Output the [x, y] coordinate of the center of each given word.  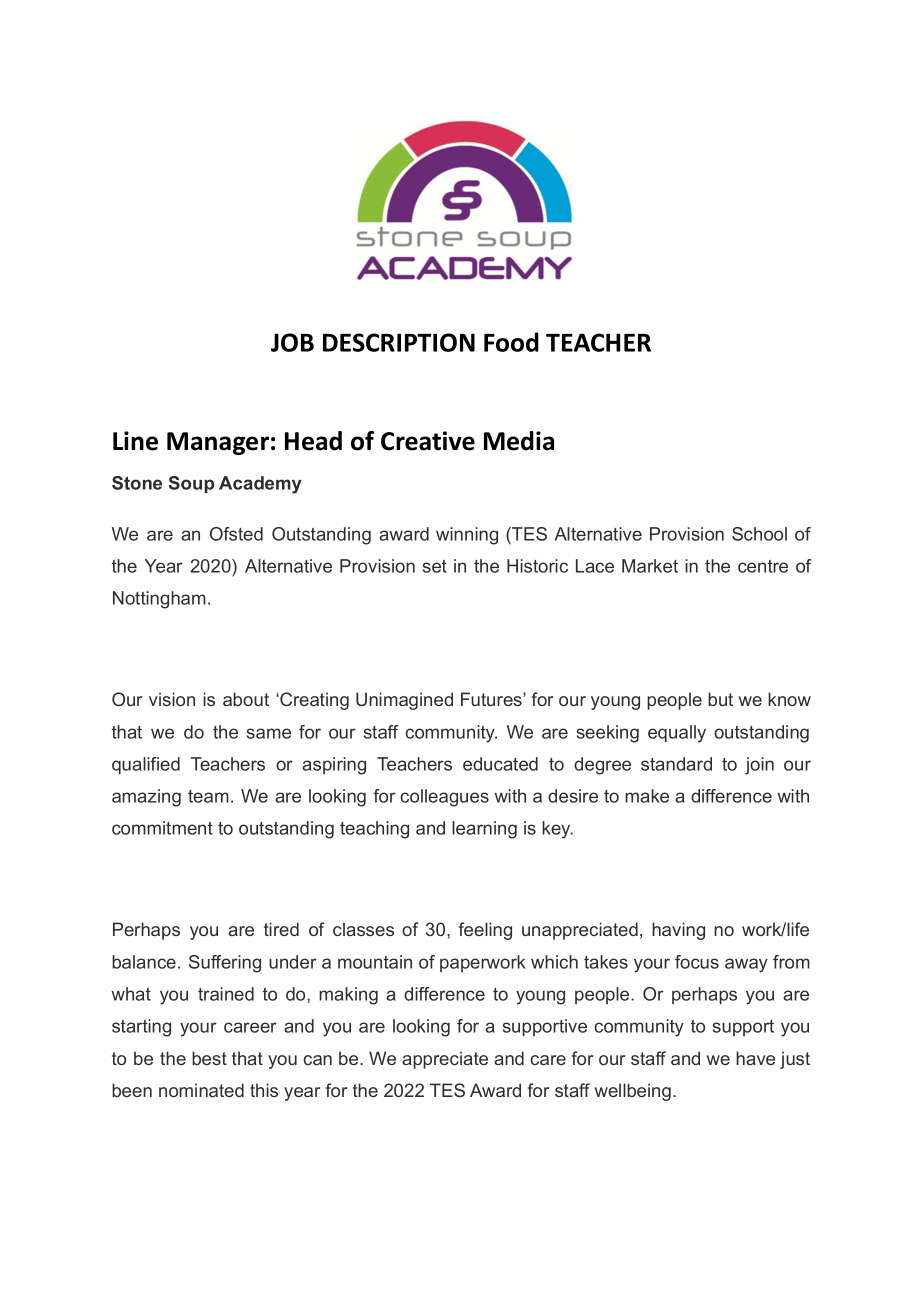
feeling [485, 931]
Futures [492, 699]
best [209, 1058]
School [759, 534]
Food [511, 342]
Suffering [225, 964]
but [720, 699]
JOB [292, 342]
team [208, 796]
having [678, 931]
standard [676, 764]
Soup [191, 484]
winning [467, 536]
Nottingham [159, 600]
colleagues [444, 798]
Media [519, 441]
